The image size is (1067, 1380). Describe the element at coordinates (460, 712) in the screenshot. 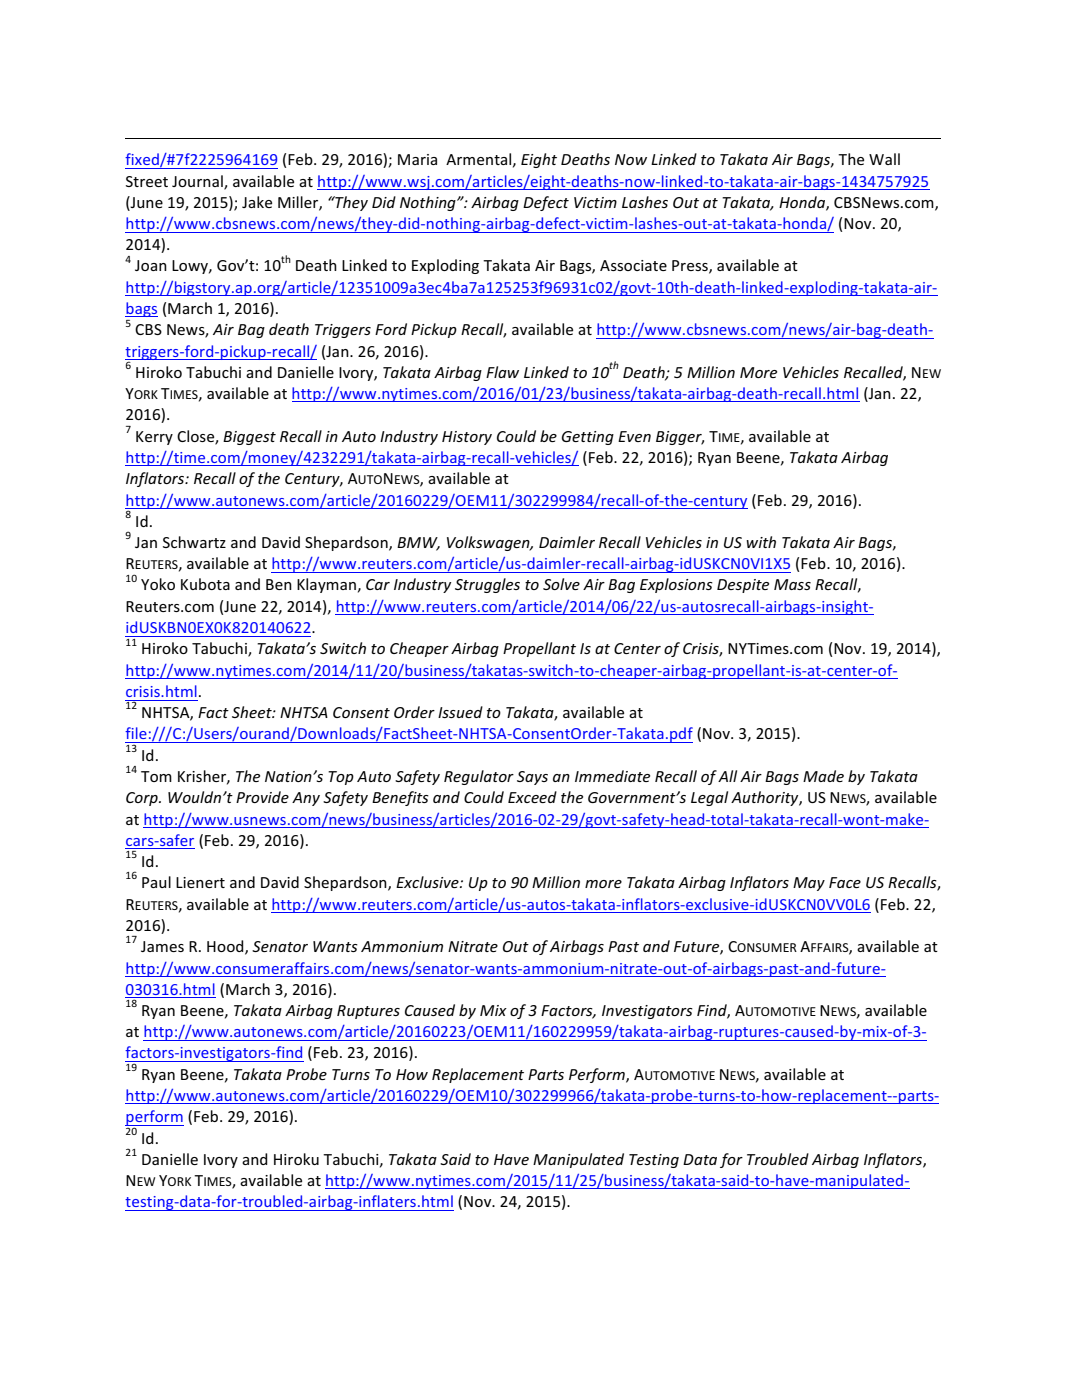

I see `Issued` at that location.
